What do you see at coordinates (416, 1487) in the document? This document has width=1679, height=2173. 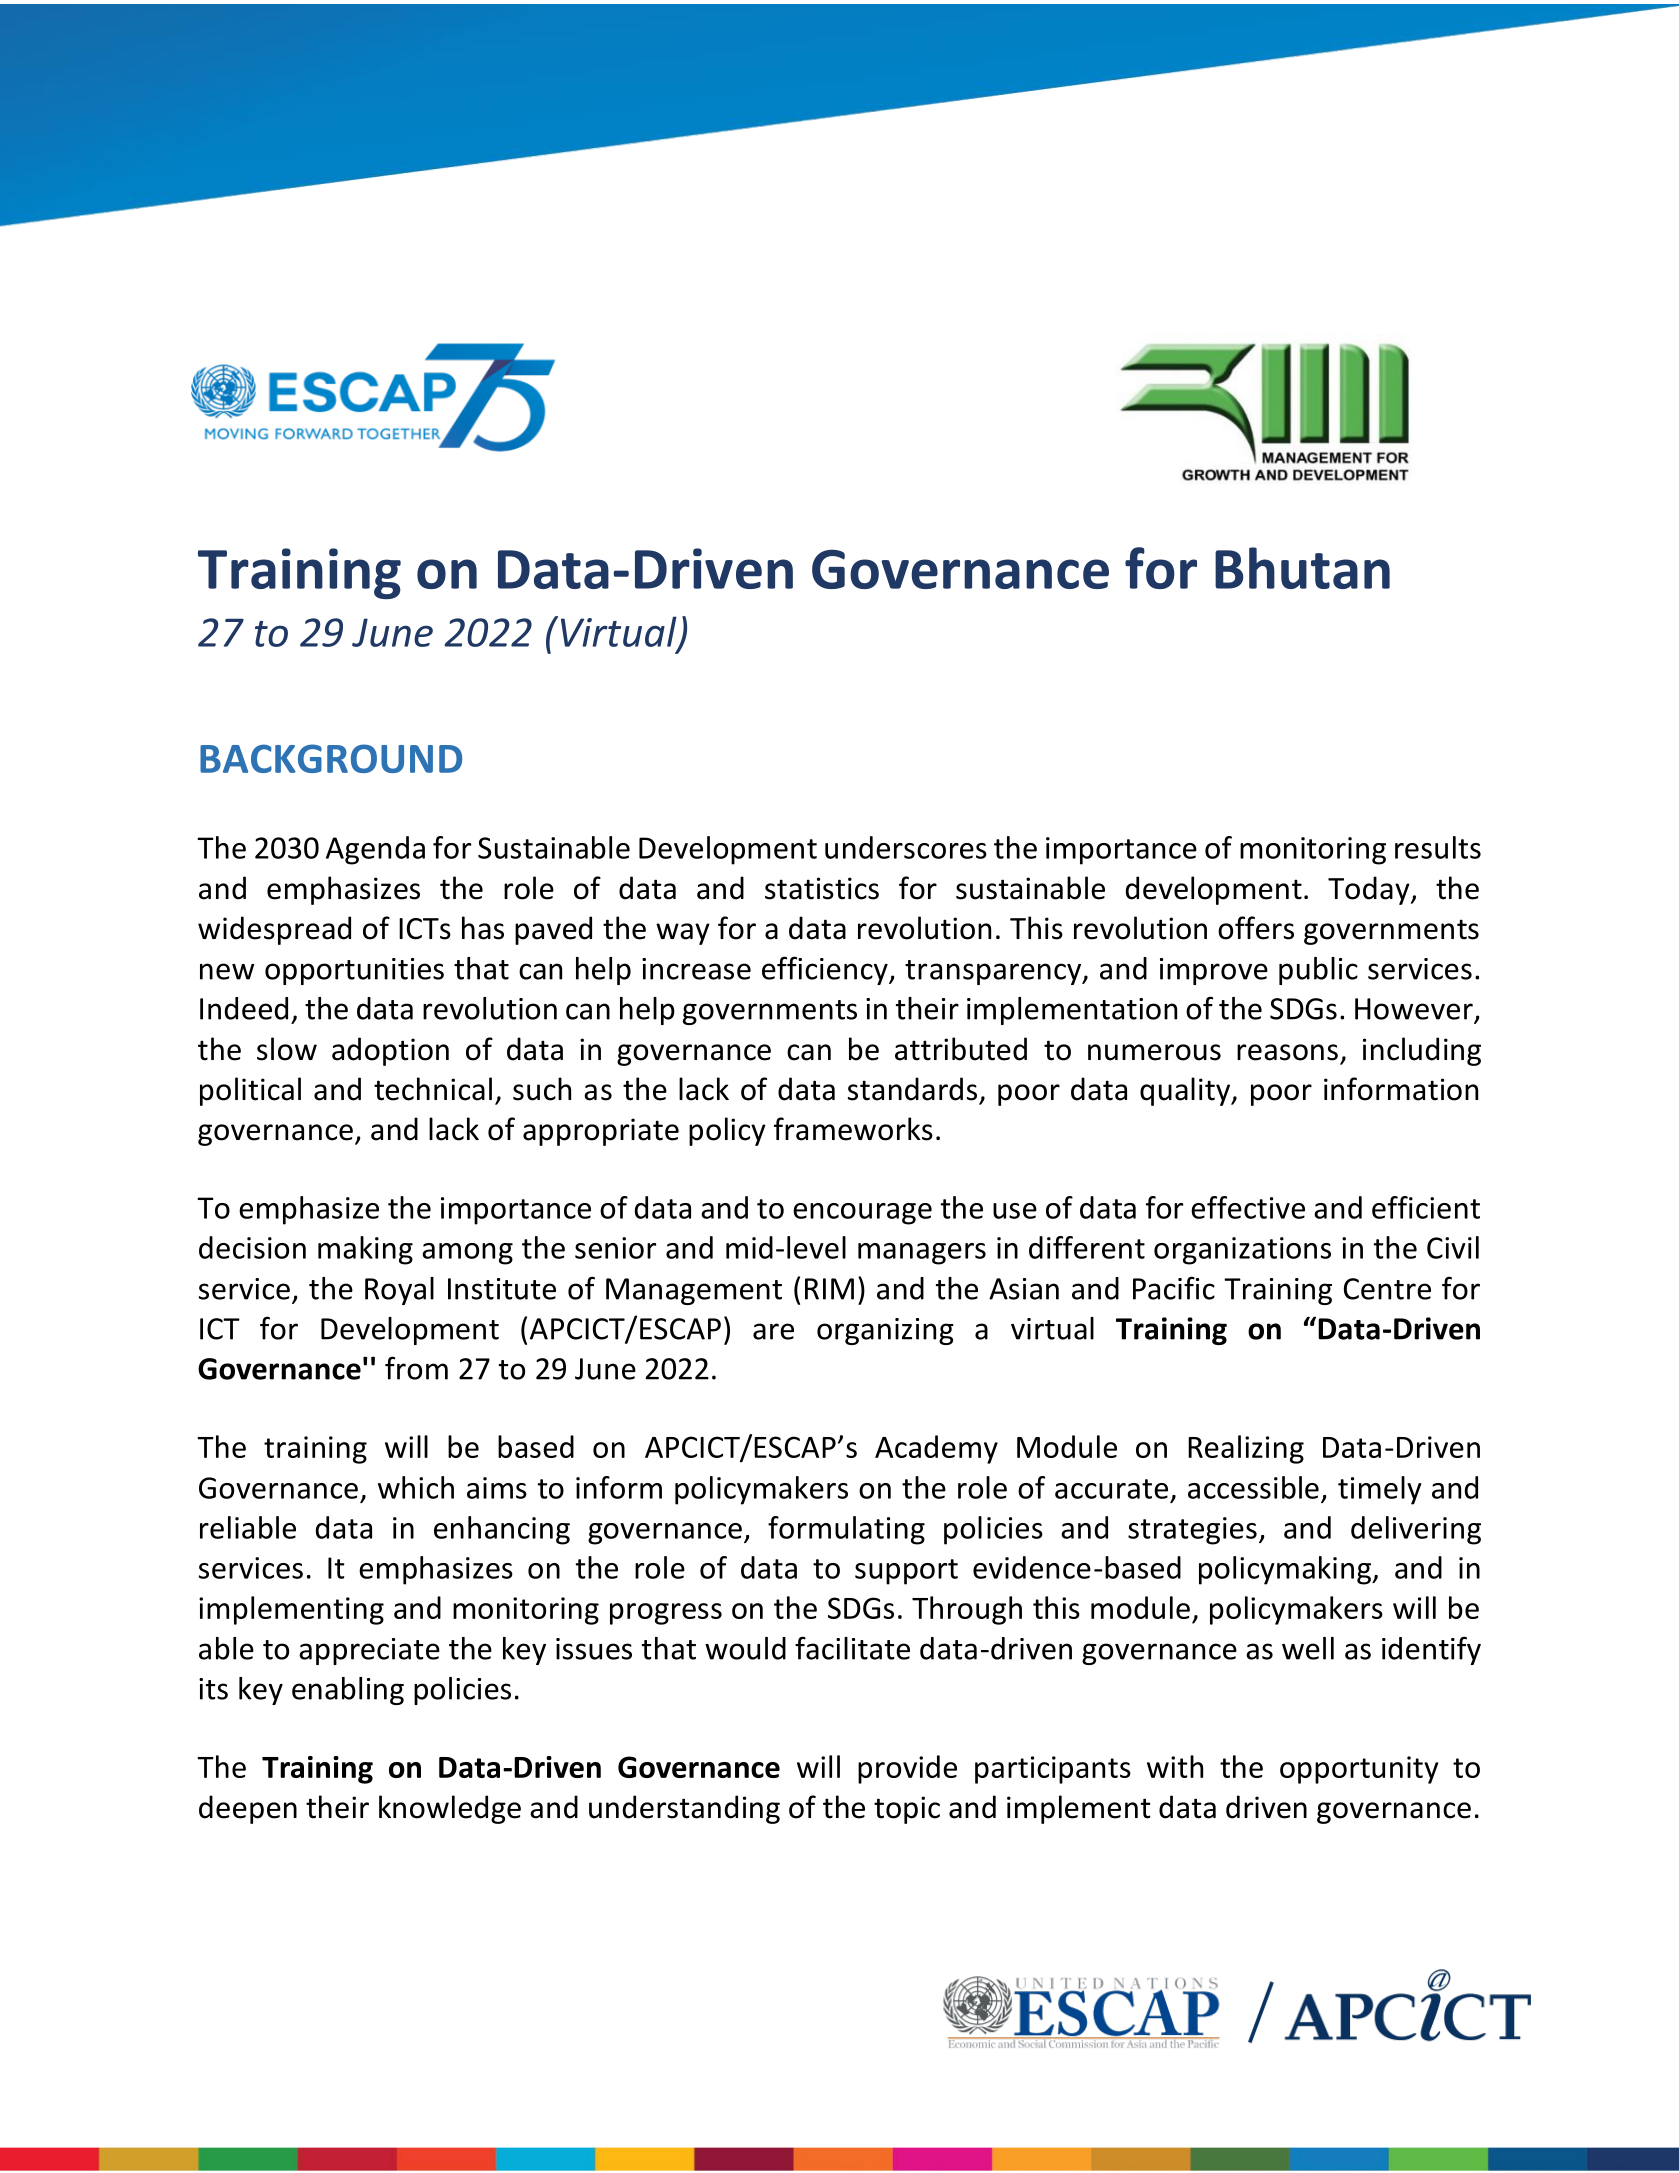 I see `which` at bounding box center [416, 1487].
